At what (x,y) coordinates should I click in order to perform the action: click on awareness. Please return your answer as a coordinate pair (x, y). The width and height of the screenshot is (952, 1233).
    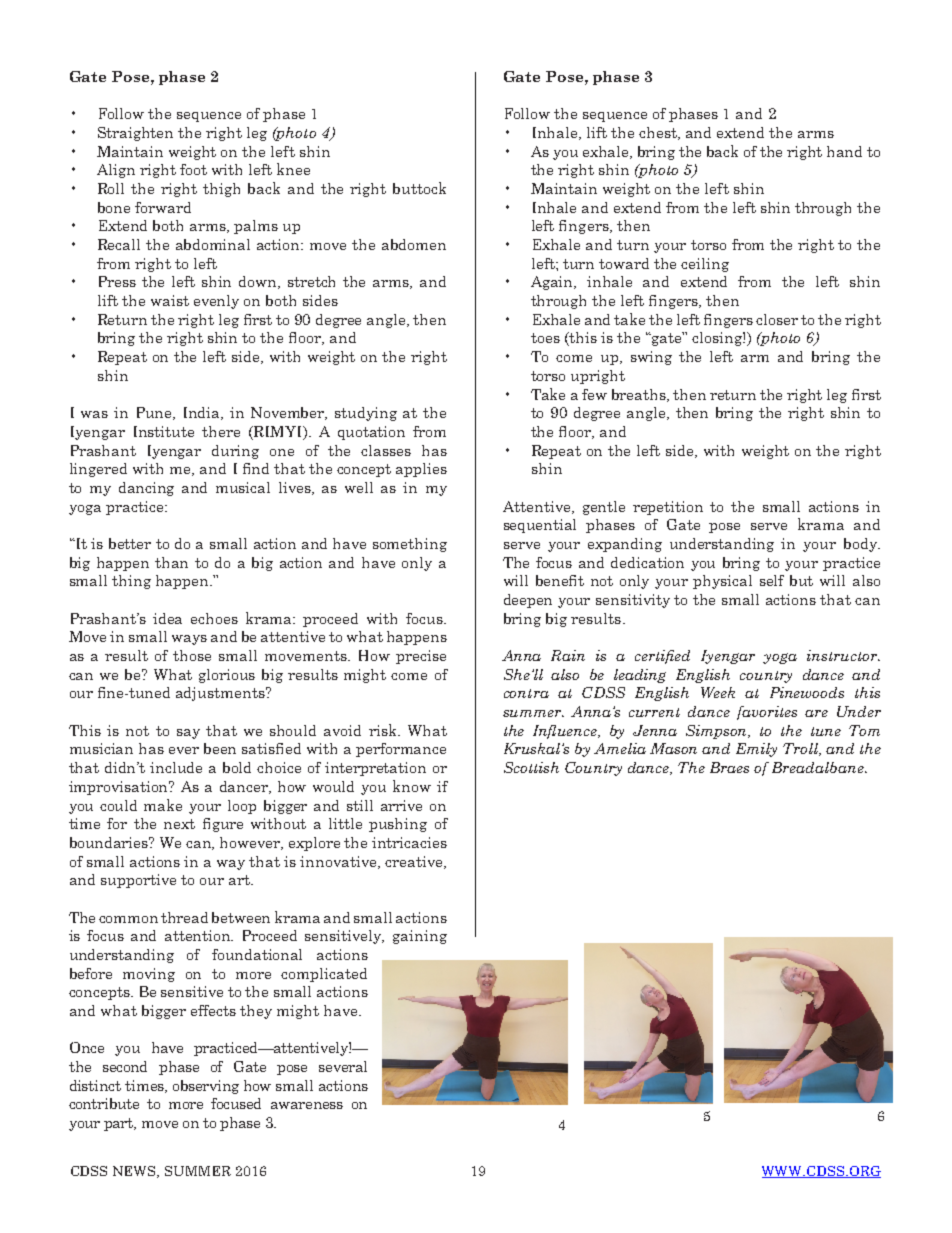
    Looking at the image, I should click on (307, 1105).
